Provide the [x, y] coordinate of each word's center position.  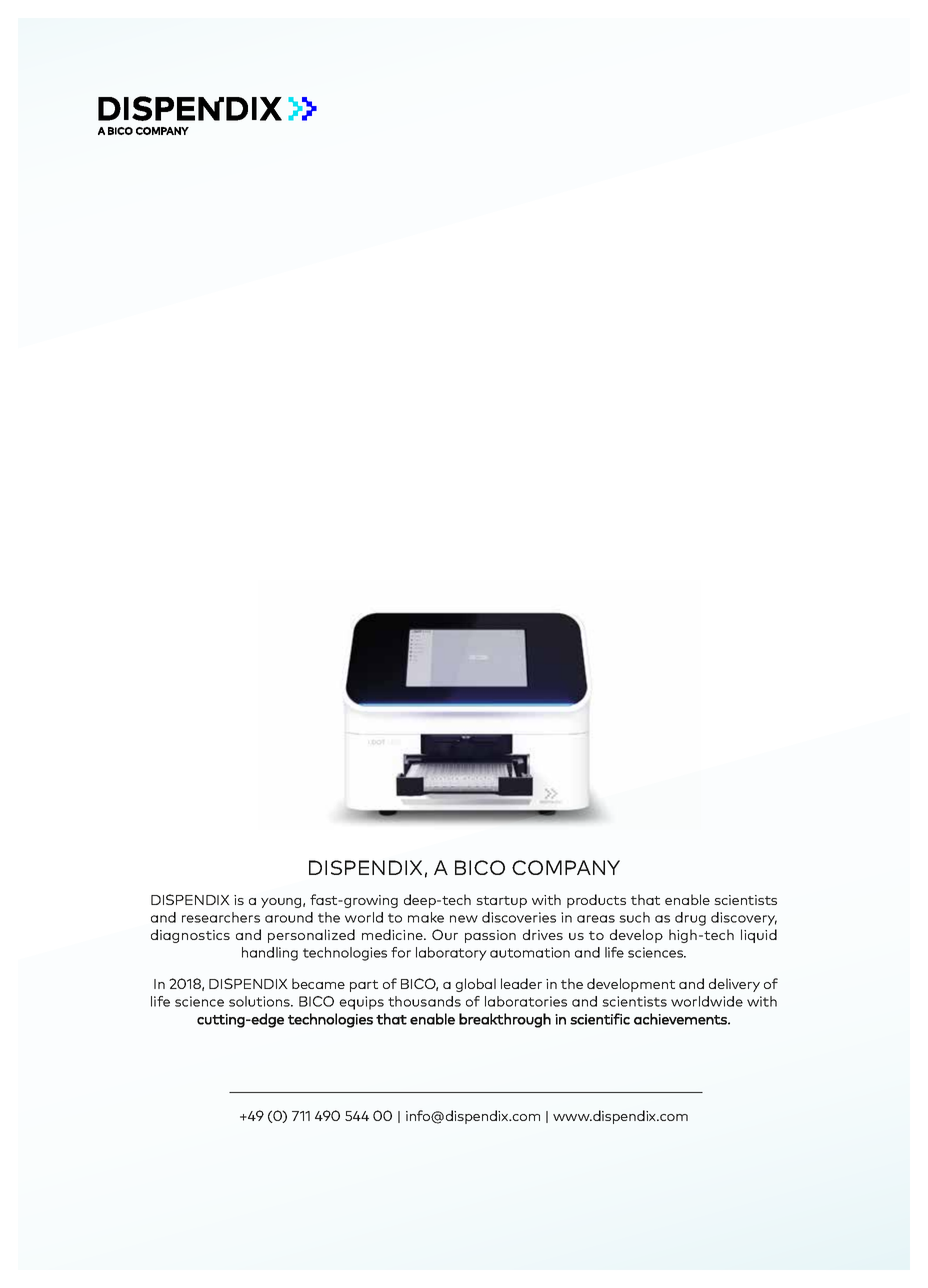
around [289, 917]
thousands [424, 1001]
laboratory [451, 954]
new [464, 919]
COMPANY [566, 867]
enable [687, 899]
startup [501, 902]
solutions [260, 1001]
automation [530, 952]
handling [270, 954]
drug [690, 919]
